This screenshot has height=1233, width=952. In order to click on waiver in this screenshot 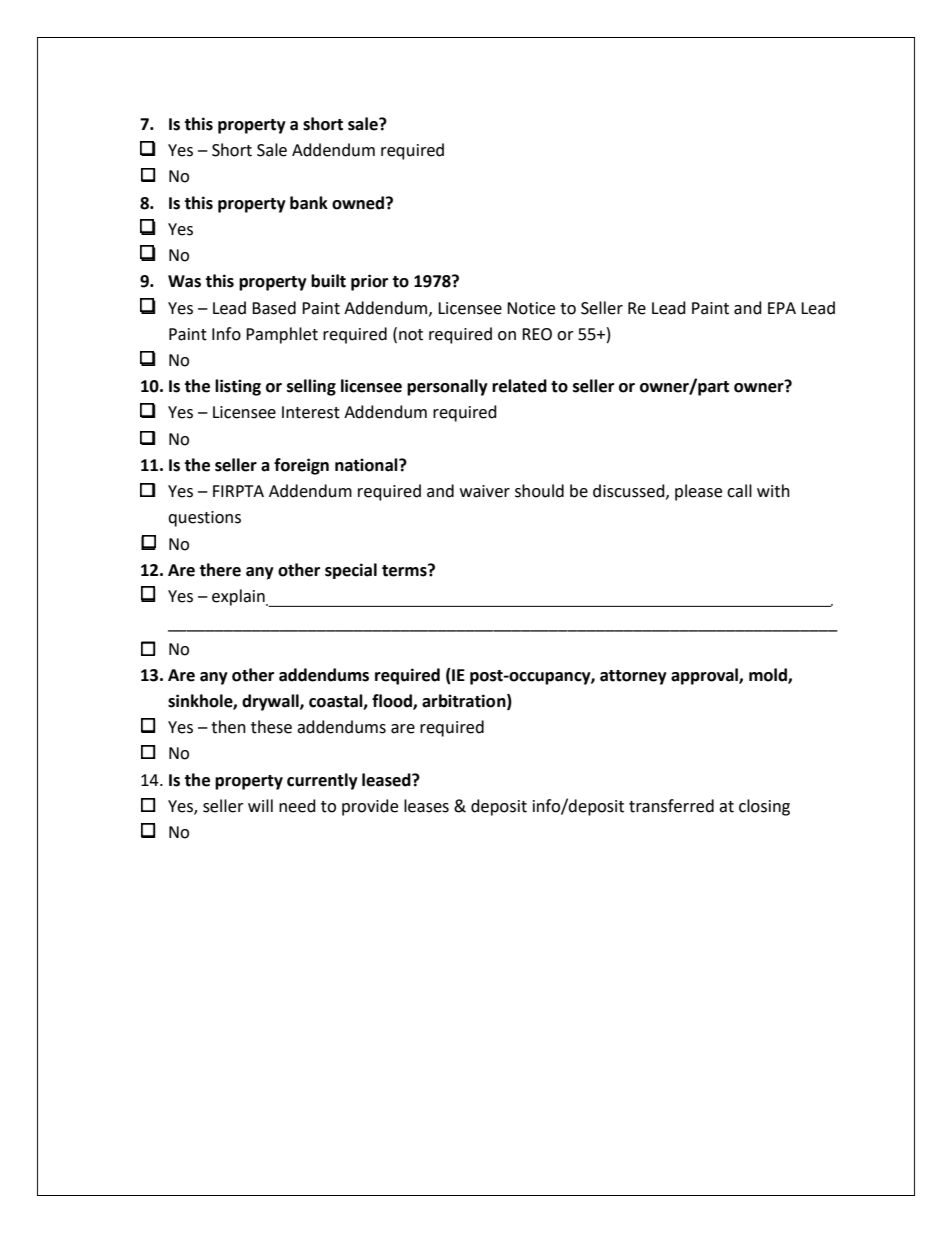, I will do `click(485, 491)`.
